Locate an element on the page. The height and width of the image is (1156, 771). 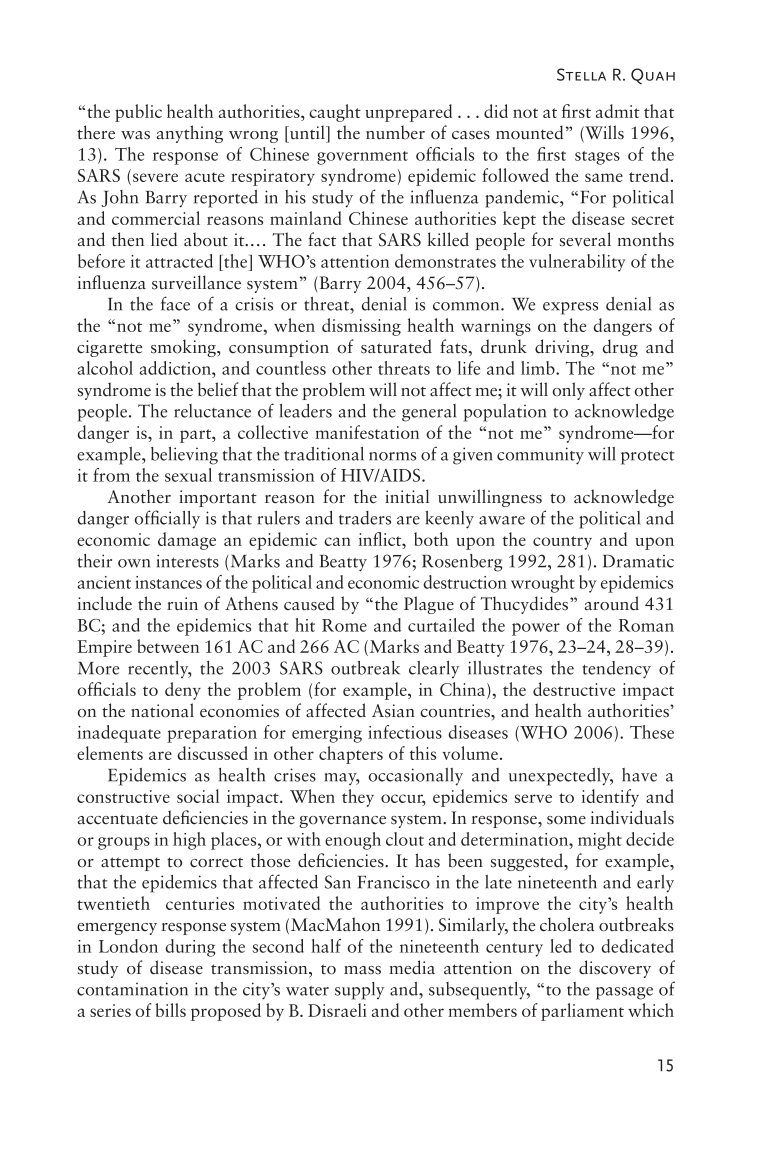
deny is located at coordinates (183, 691).
